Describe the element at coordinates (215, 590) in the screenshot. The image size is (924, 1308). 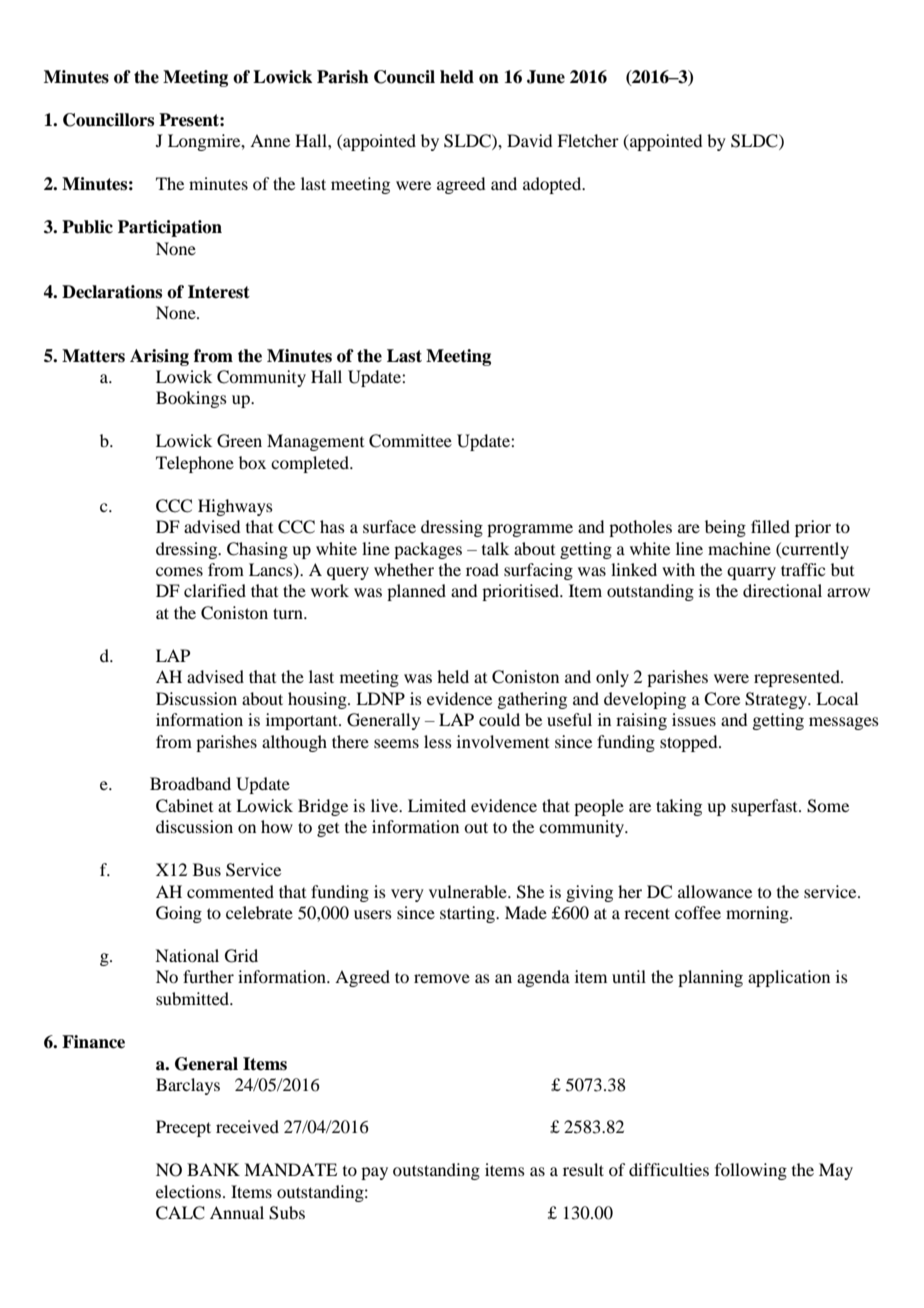
I see `clarified` at that location.
